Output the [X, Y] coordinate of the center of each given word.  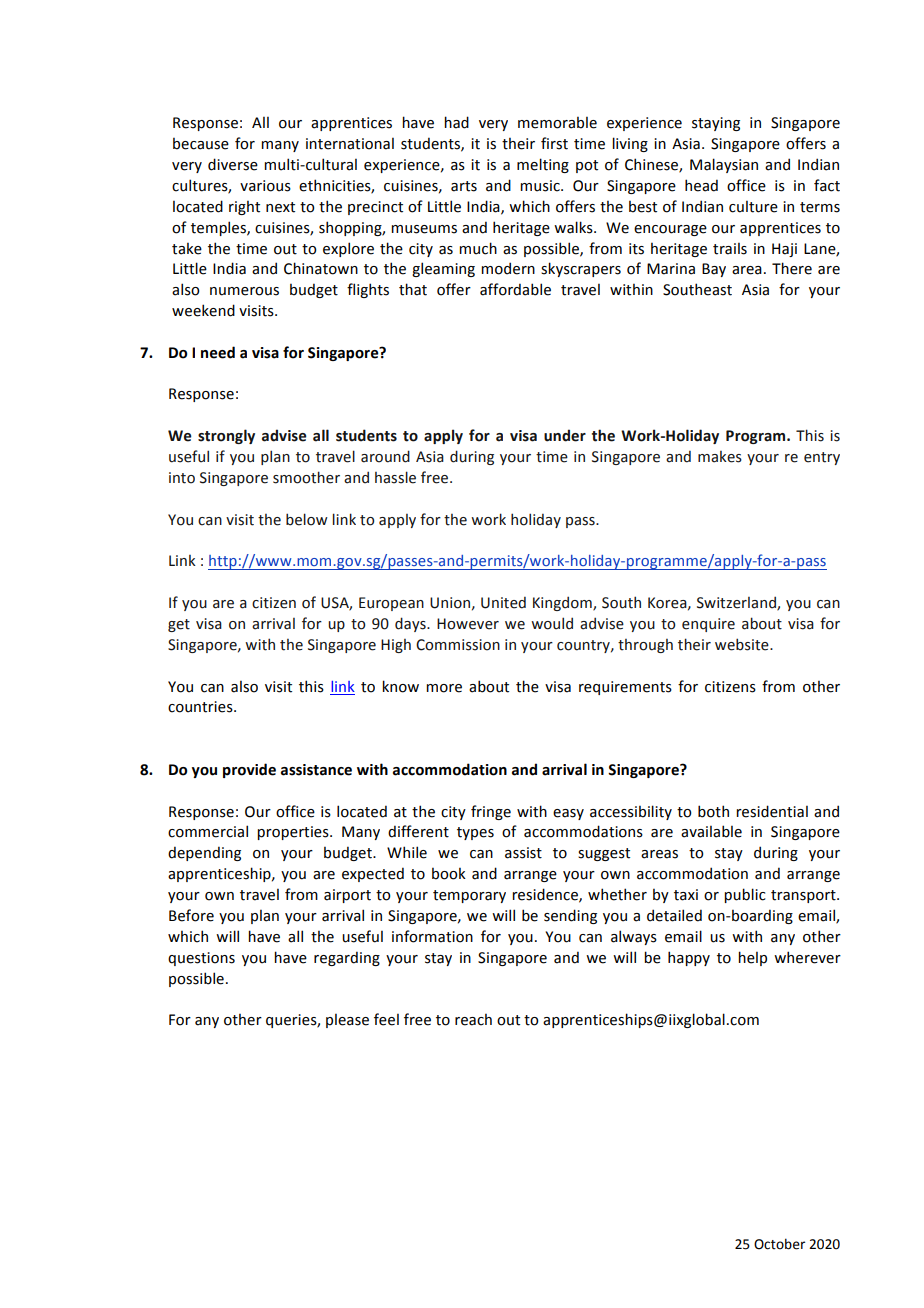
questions [201, 959]
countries [201, 707]
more [444, 688]
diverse [233, 164]
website [743, 644]
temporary [469, 896]
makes [720, 457]
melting [543, 165]
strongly [226, 436]
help [752, 958]
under [565, 435]
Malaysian [724, 165]
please [347, 1021]
